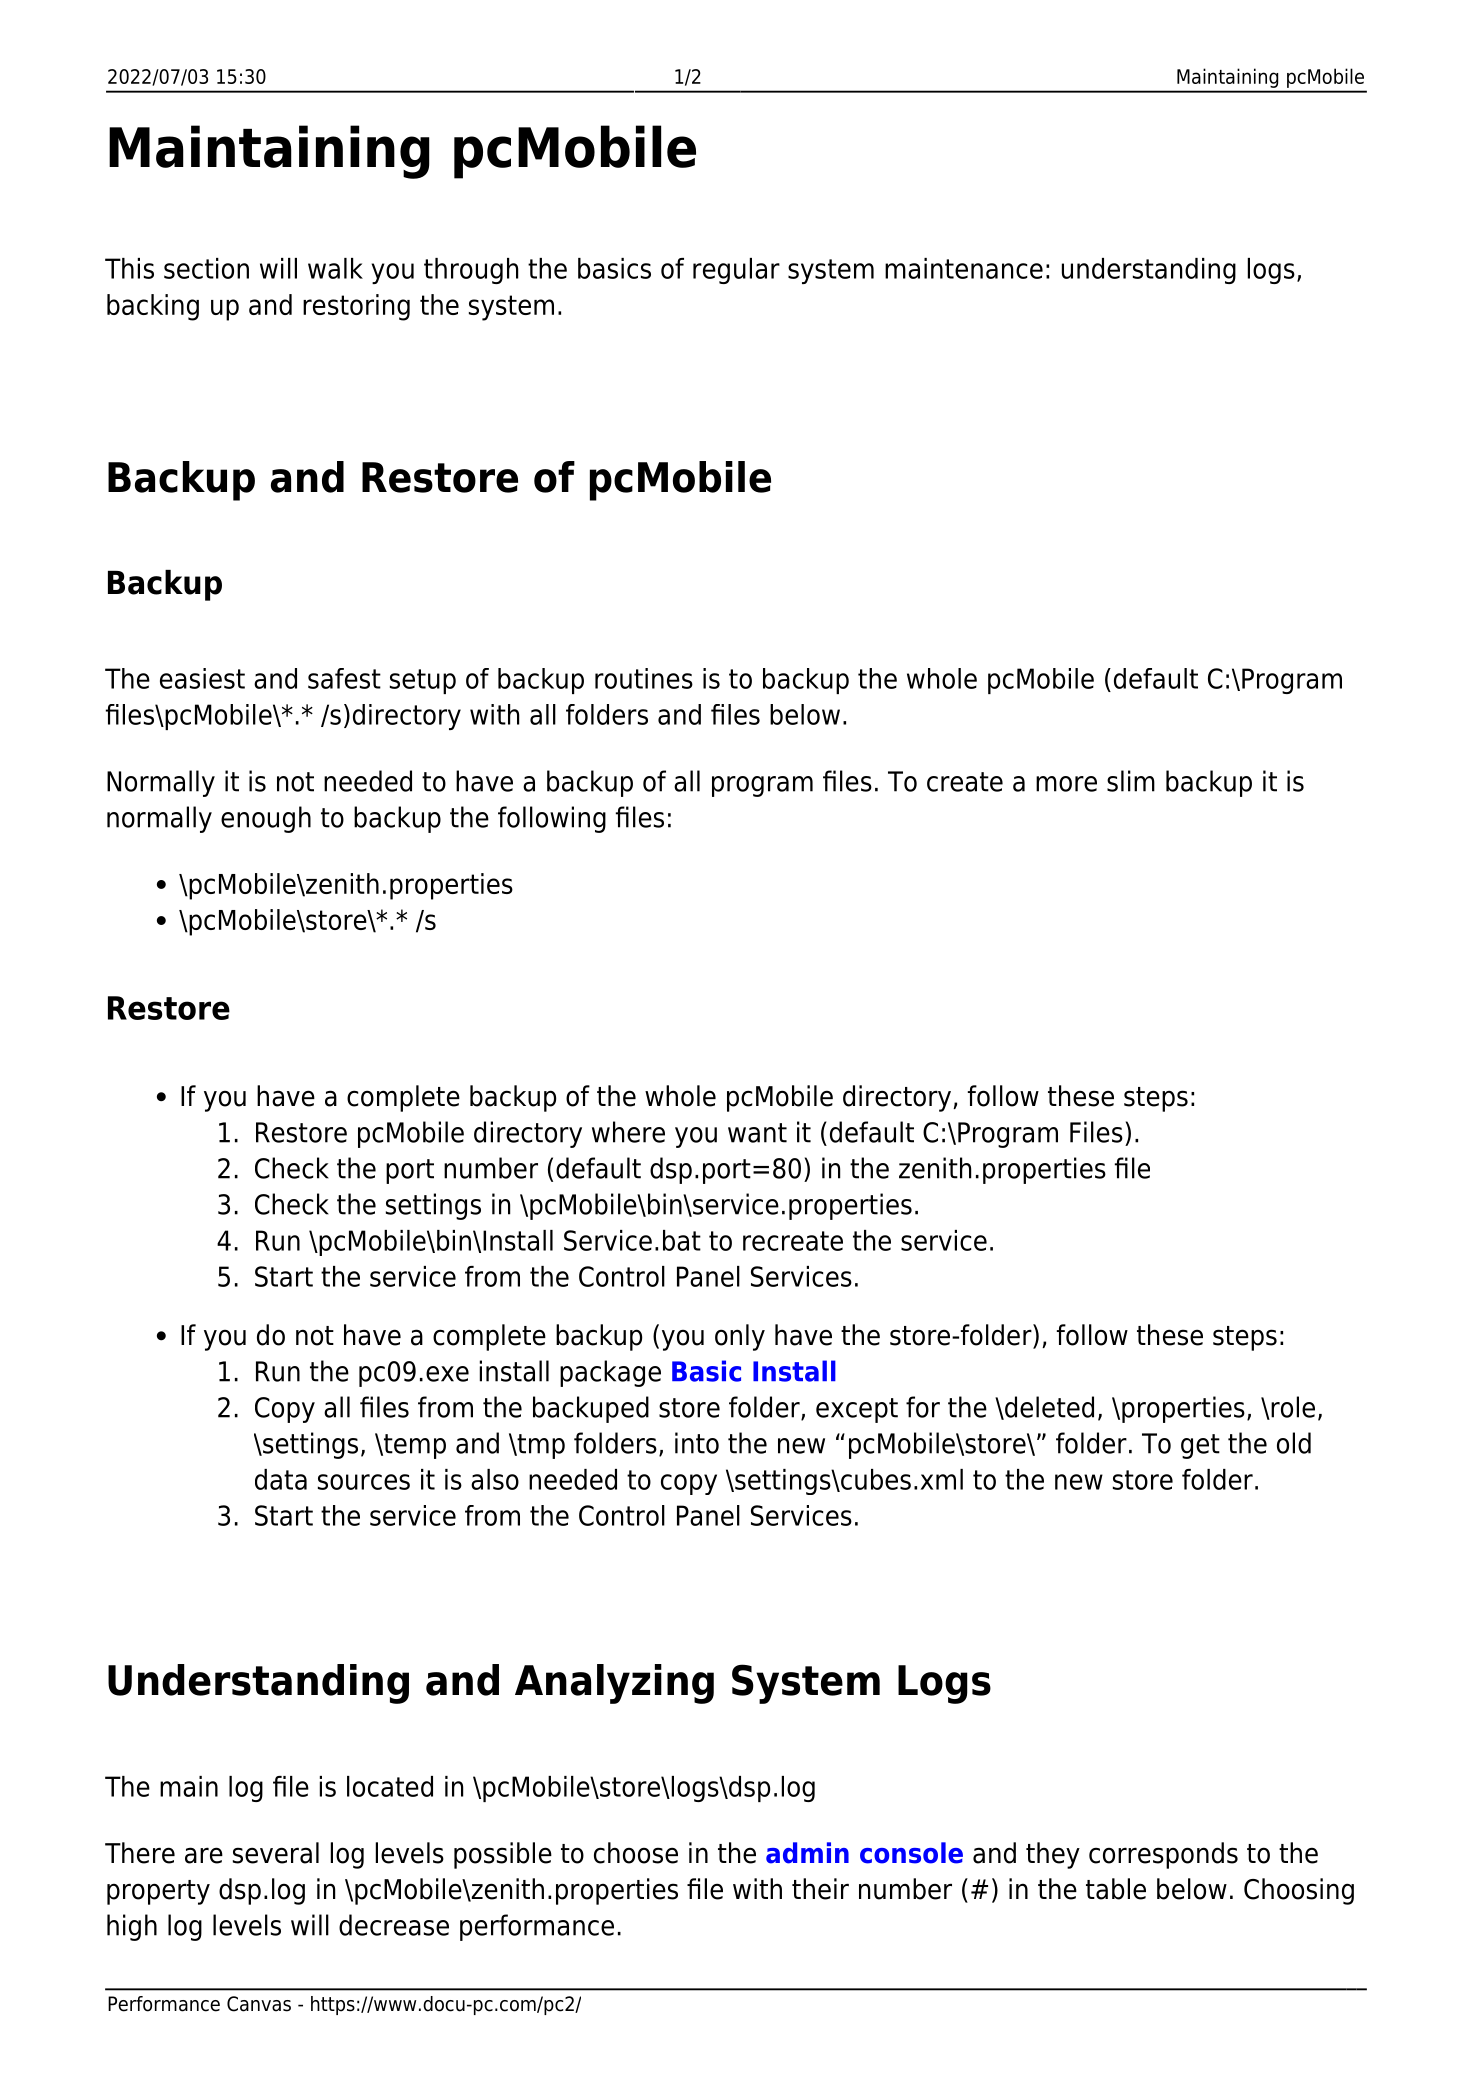  I want to click on sources, so click(364, 1482).
